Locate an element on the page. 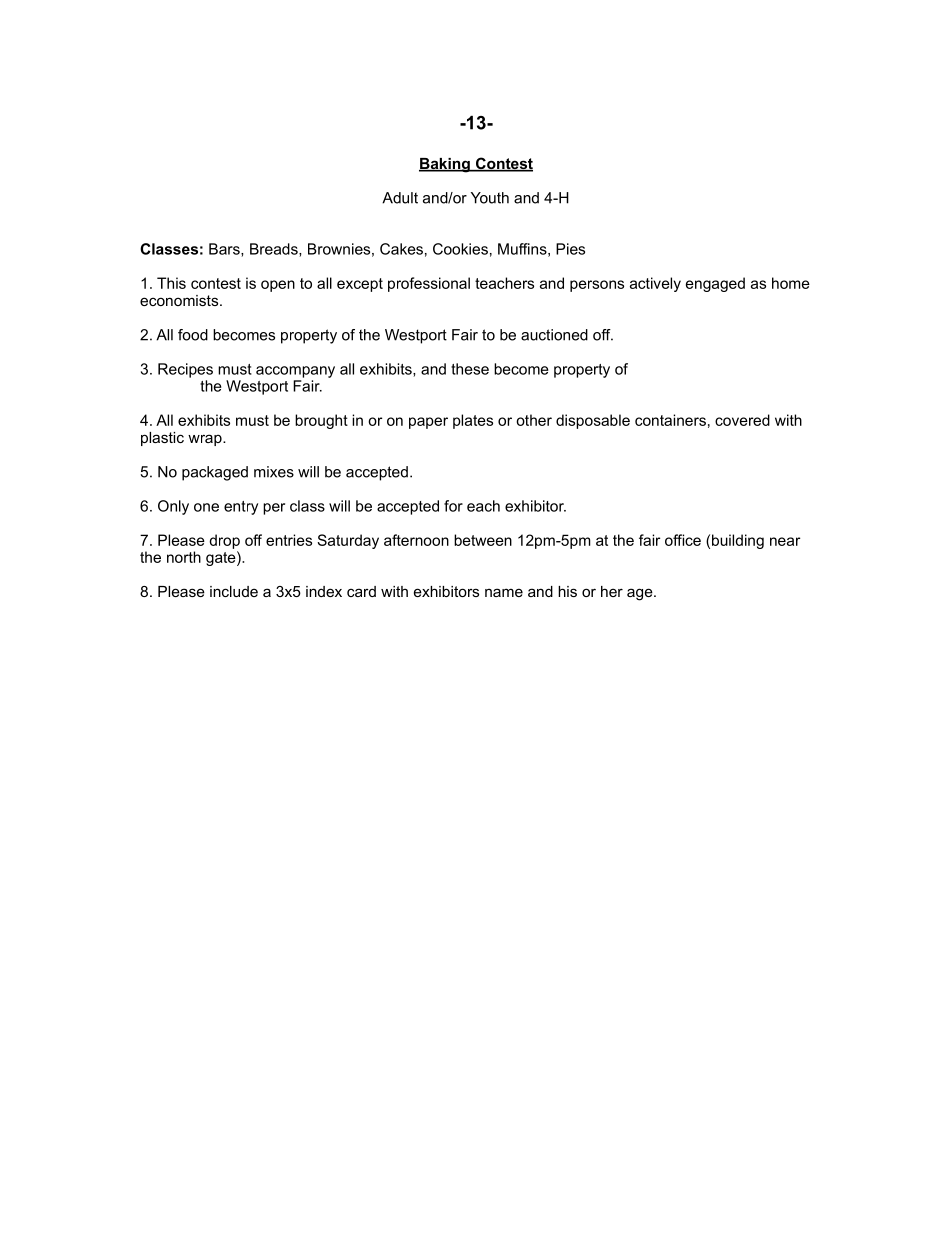 Image resolution: width=952 pixels, height=1233 pixels. packaged is located at coordinates (215, 473).
